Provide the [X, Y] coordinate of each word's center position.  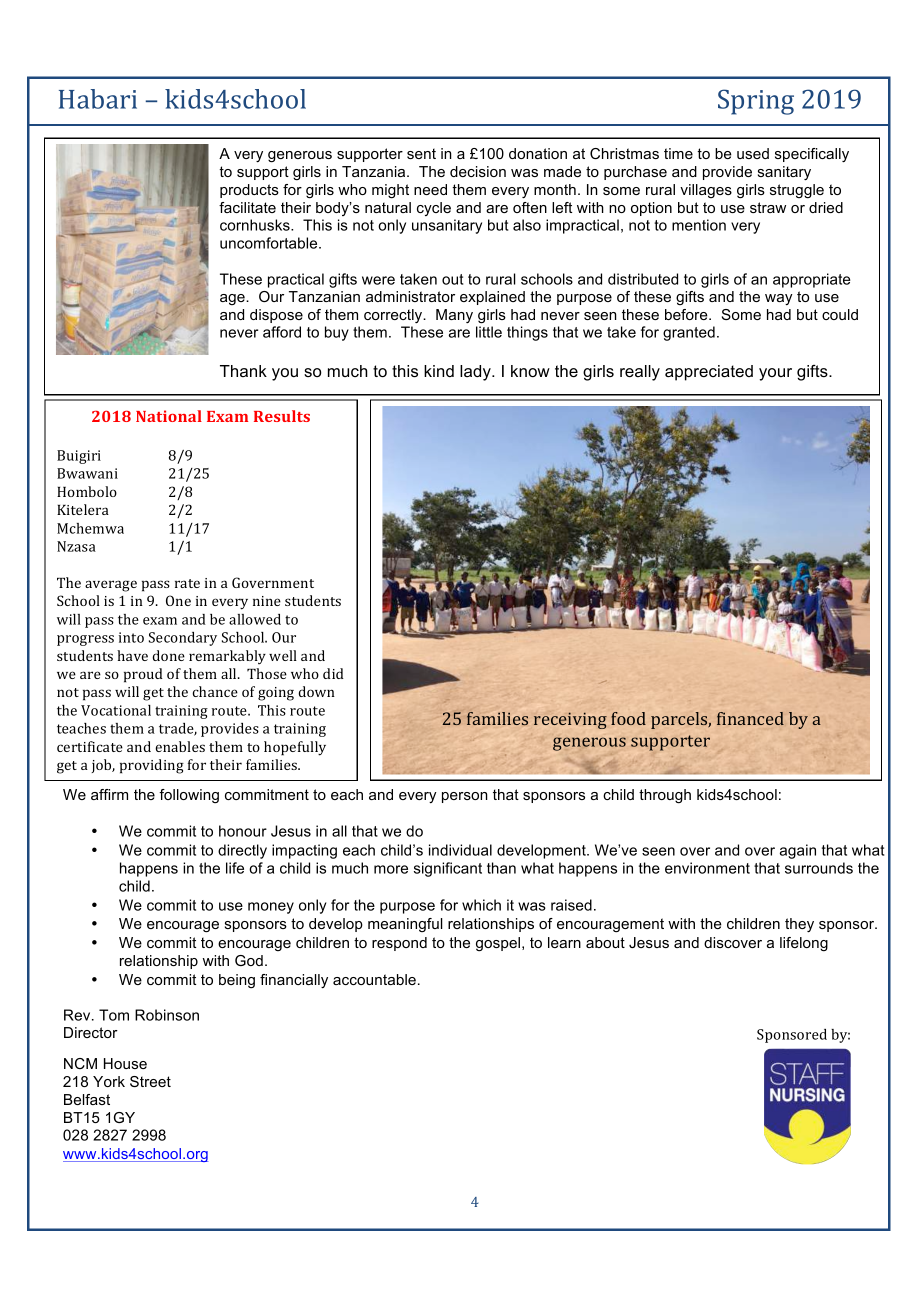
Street [150, 1081]
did [333, 673]
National [169, 416]
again [798, 851]
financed [750, 718]
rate [187, 583]
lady [476, 373]
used [753, 153]
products [249, 191]
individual [460, 850]
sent [421, 153]
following [189, 796]
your [775, 374]
